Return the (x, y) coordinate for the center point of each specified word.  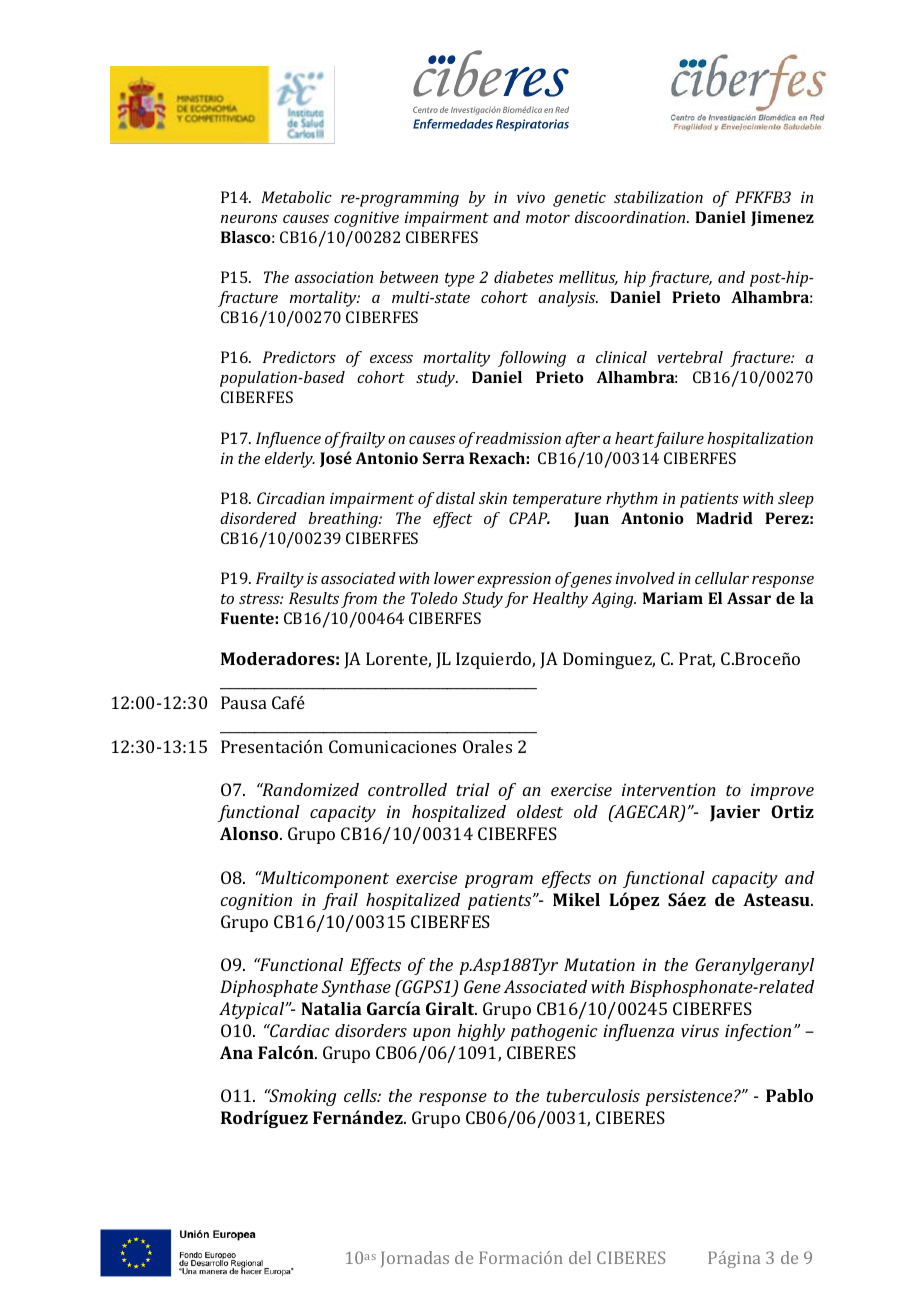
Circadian (291, 498)
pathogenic (553, 1032)
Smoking (301, 1097)
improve (782, 791)
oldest (540, 811)
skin (493, 498)
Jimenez (782, 218)
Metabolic (296, 197)
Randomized (309, 789)
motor (548, 218)
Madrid (724, 518)
